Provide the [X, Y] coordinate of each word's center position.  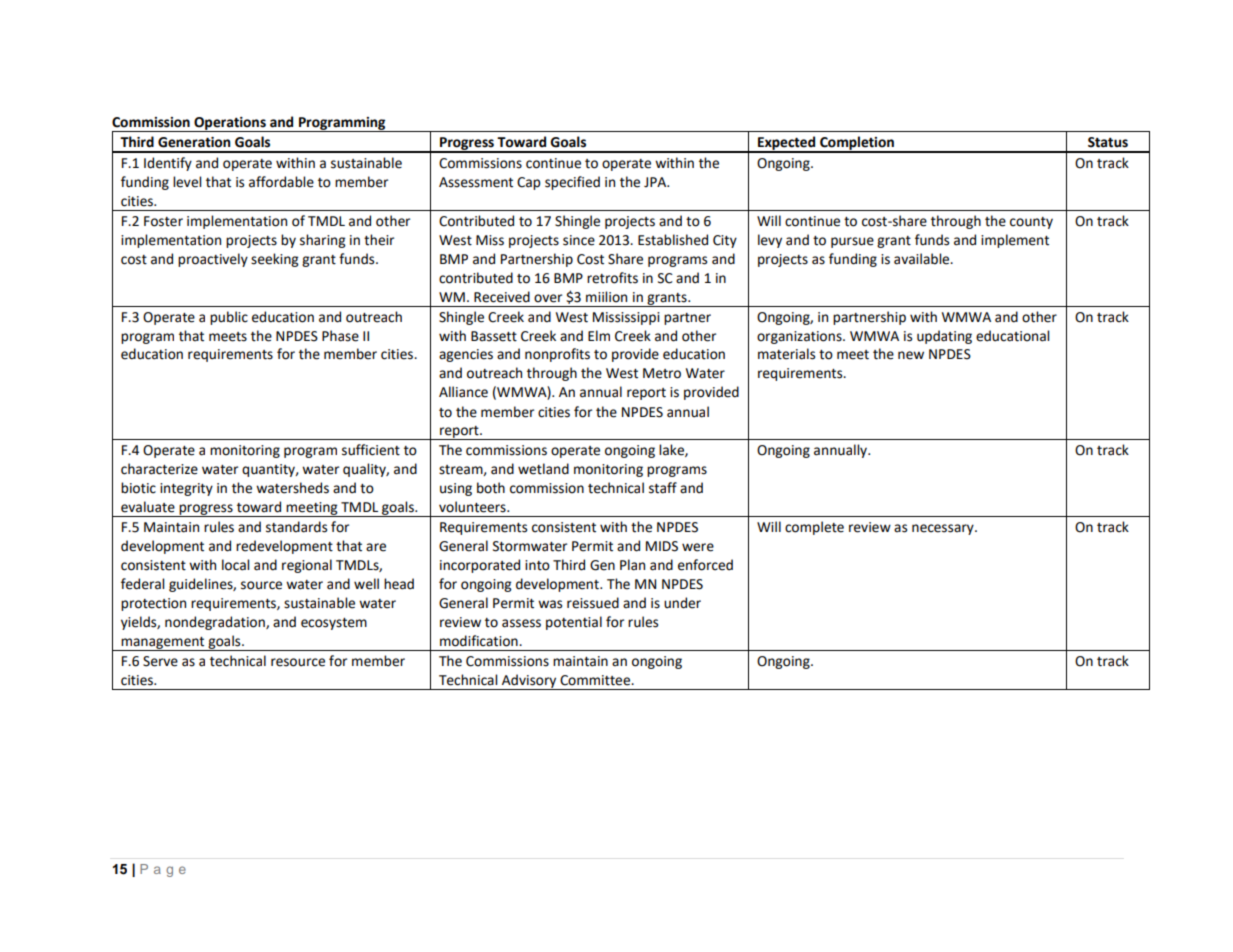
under [682, 603]
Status [1108, 142]
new [911, 355]
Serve [160, 661]
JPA [656, 182]
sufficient [371, 450]
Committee [596, 680]
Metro [662, 373]
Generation [194, 142]
